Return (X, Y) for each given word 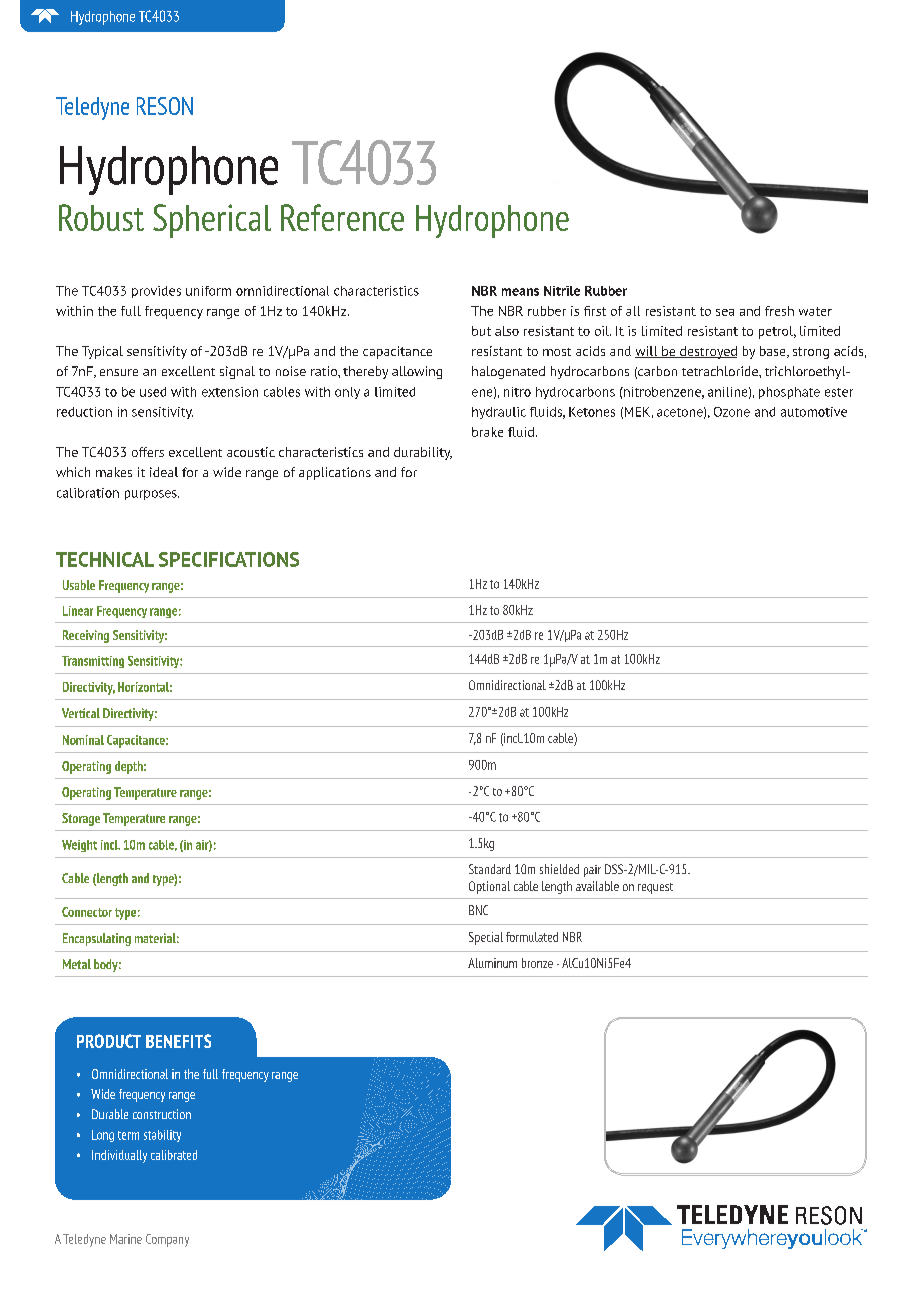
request (655, 888)
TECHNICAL (105, 559)
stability (162, 1136)
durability (423, 453)
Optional (489, 887)
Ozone (732, 412)
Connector (87, 912)
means (520, 292)
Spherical (212, 221)
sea (725, 312)
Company (167, 1240)
